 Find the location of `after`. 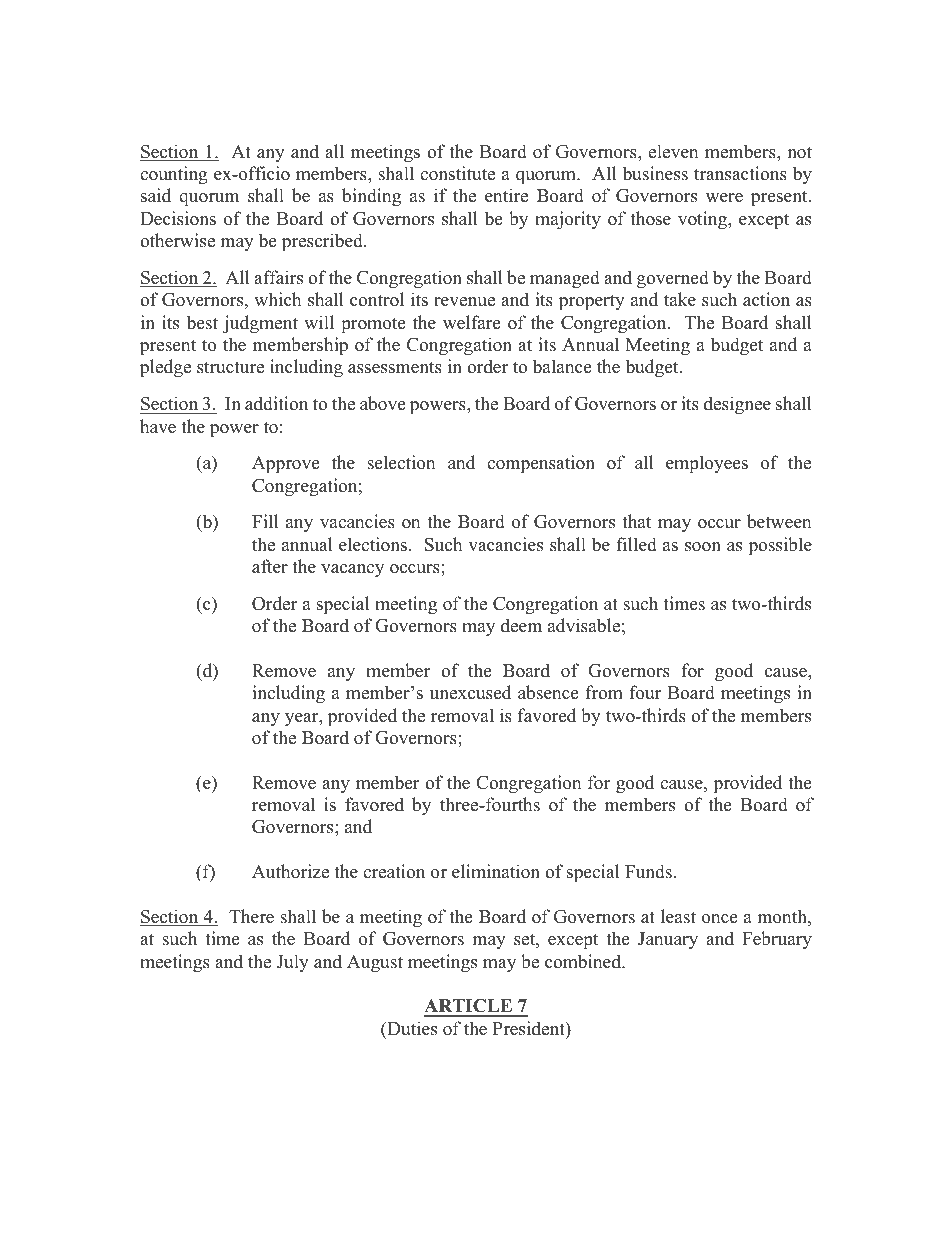

after is located at coordinates (270, 566).
